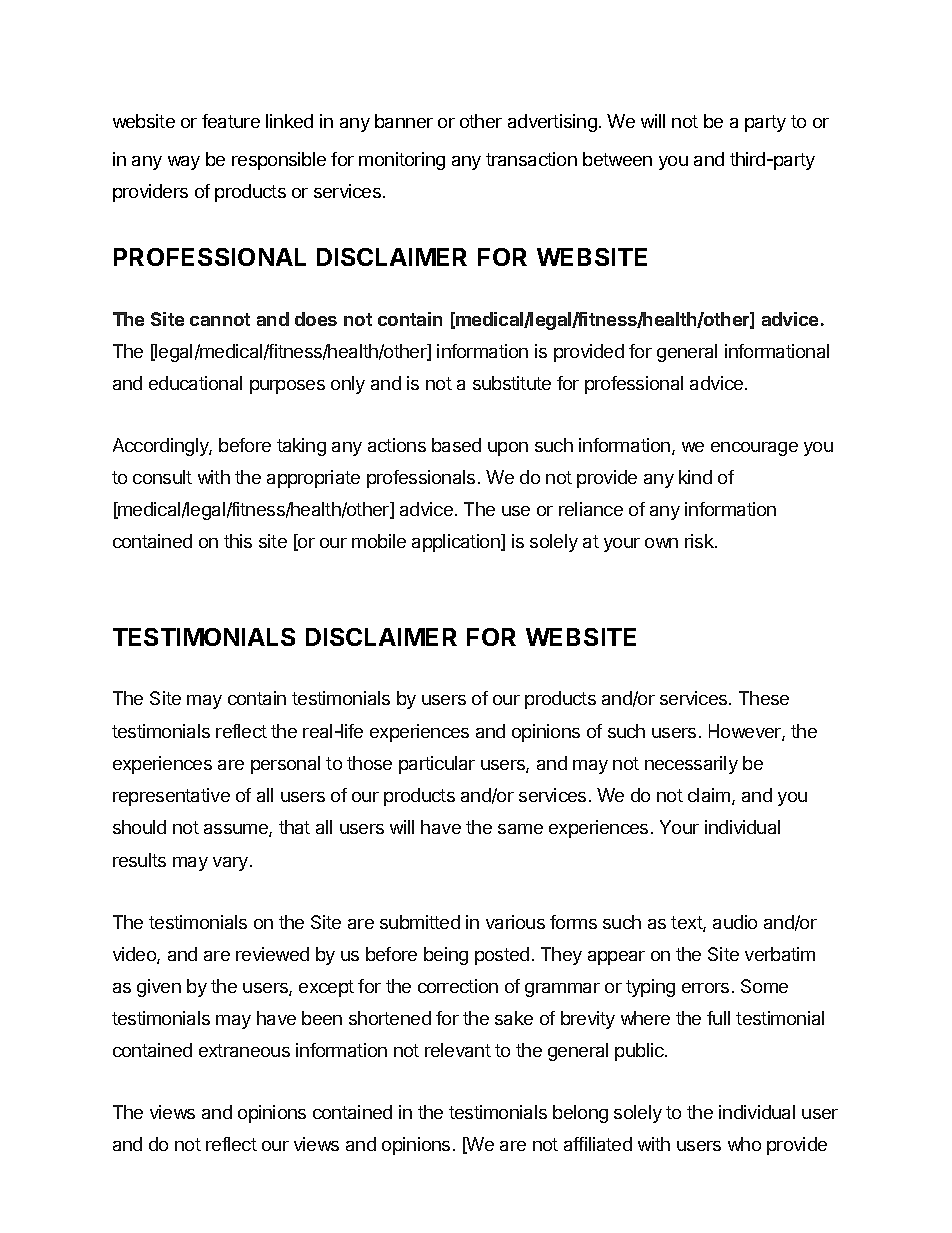 This document has width=952, height=1233. I want to click on encourage, so click(754, 449).
